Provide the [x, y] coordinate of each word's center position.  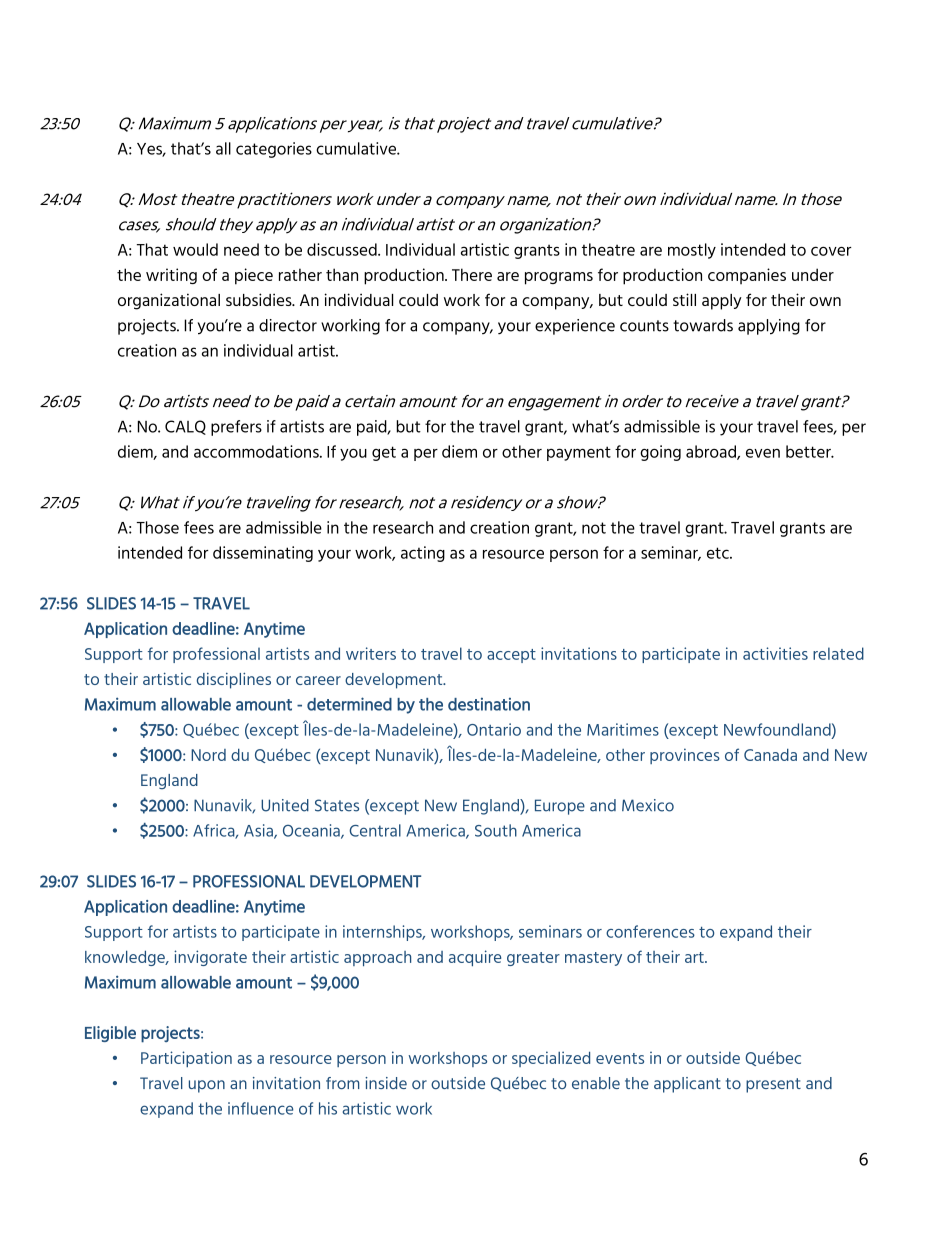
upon [207, 1086]
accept [511, 656]
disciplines [234, 680]
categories [274, 150]
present [773, 1085]
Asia [259, 831]
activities [775, 653]
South [496, 830]
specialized [551, 1059]
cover [831, 251]
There [472, 274]
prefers [236, 428]
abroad [712, 452]
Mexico [648, 805]
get [384, 453]
